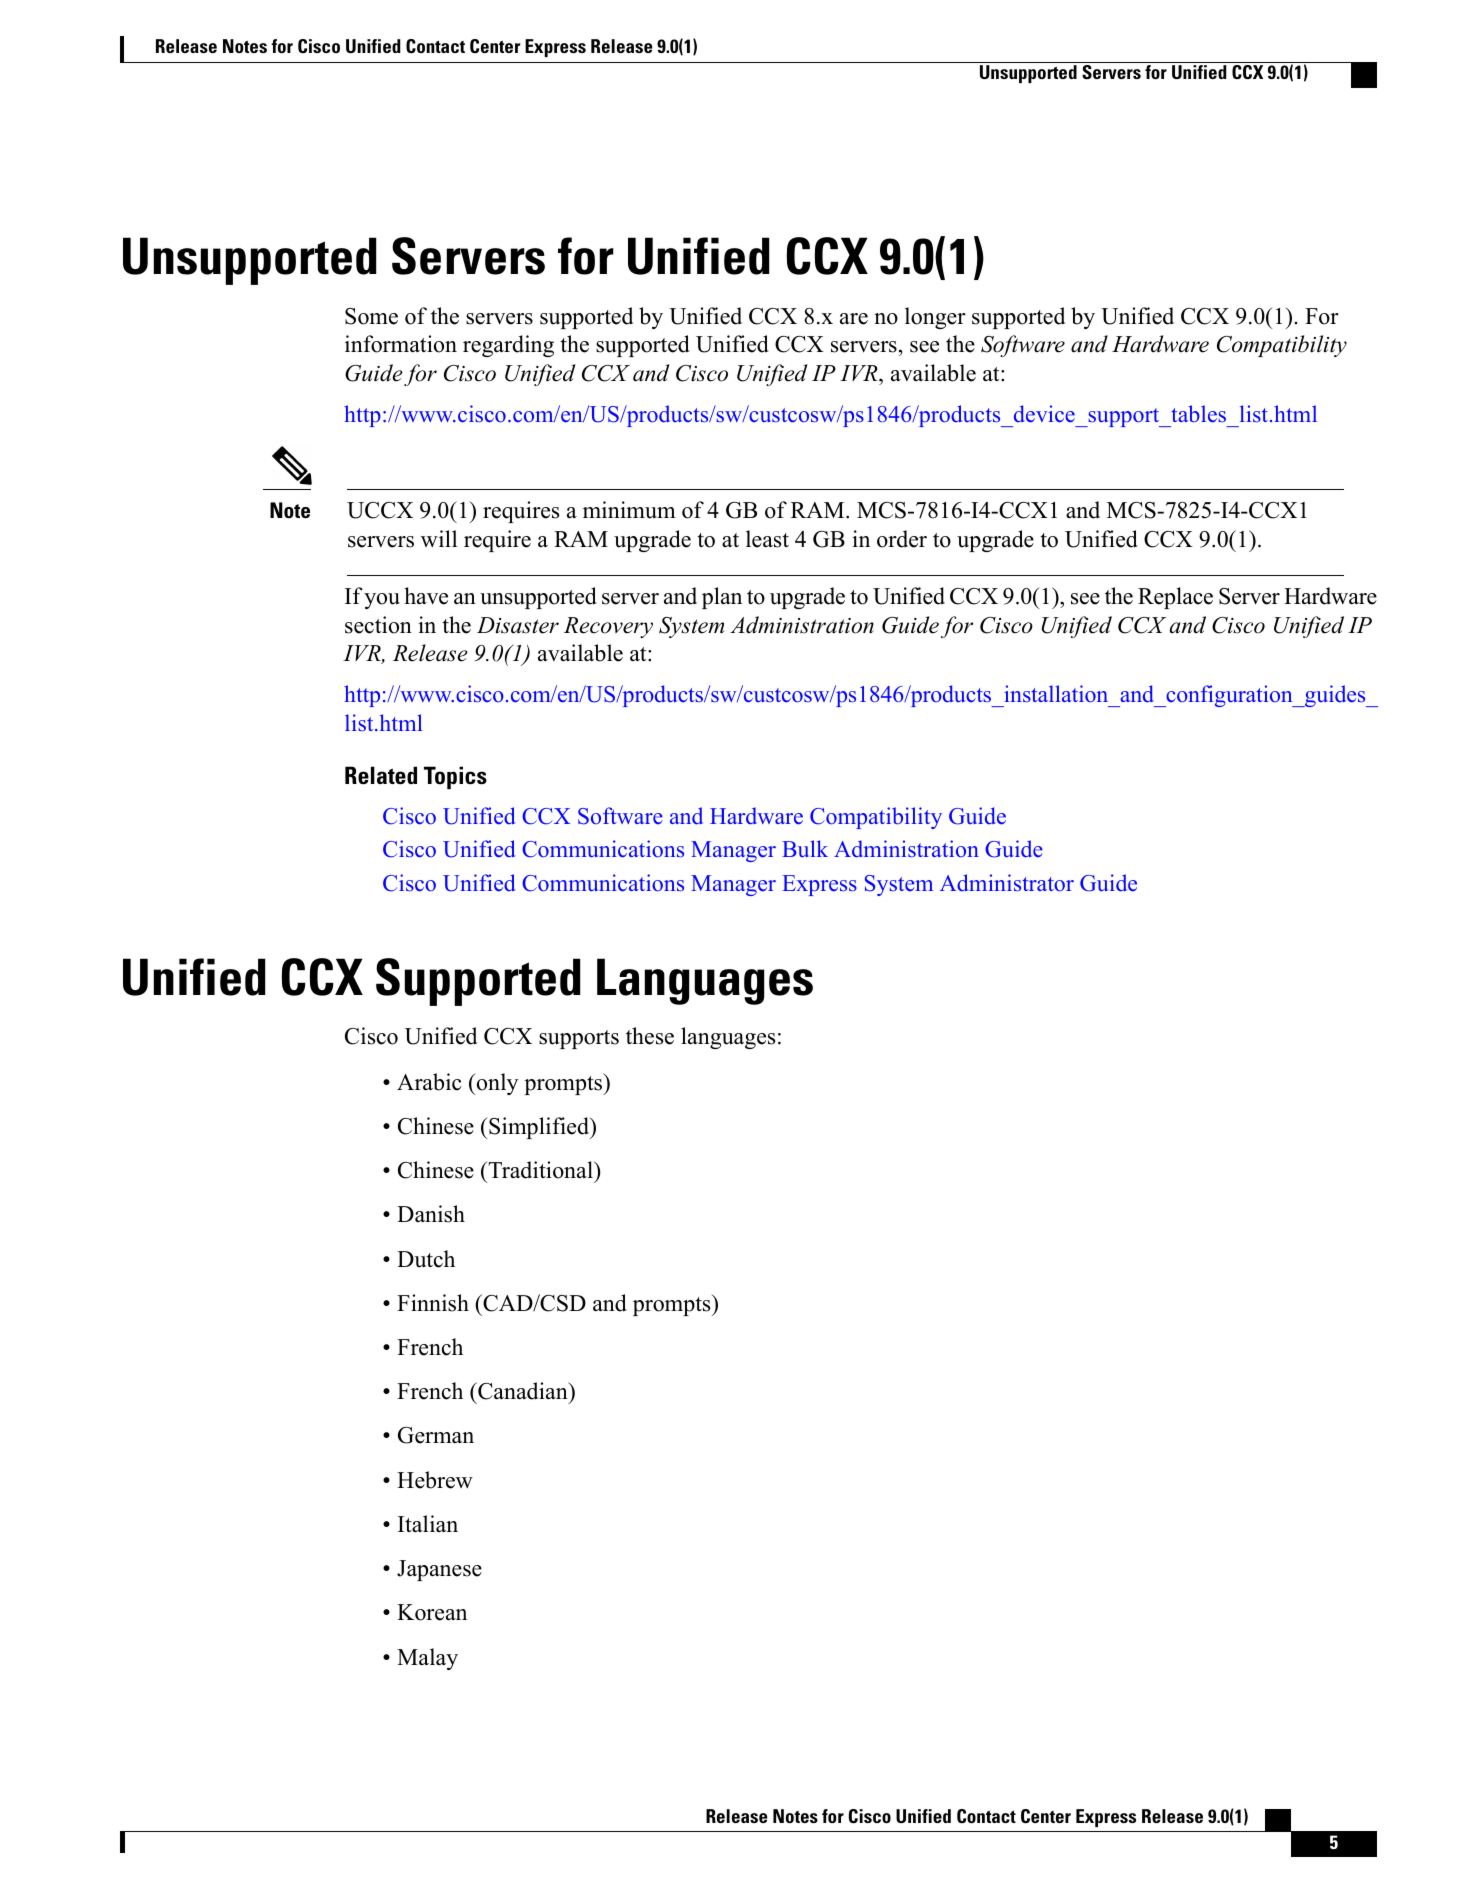 This screenshot has width=1463, height=1893. Describe the element at coordinates (429, 1082) in the screenshot. I see `Arabic` at that location.
